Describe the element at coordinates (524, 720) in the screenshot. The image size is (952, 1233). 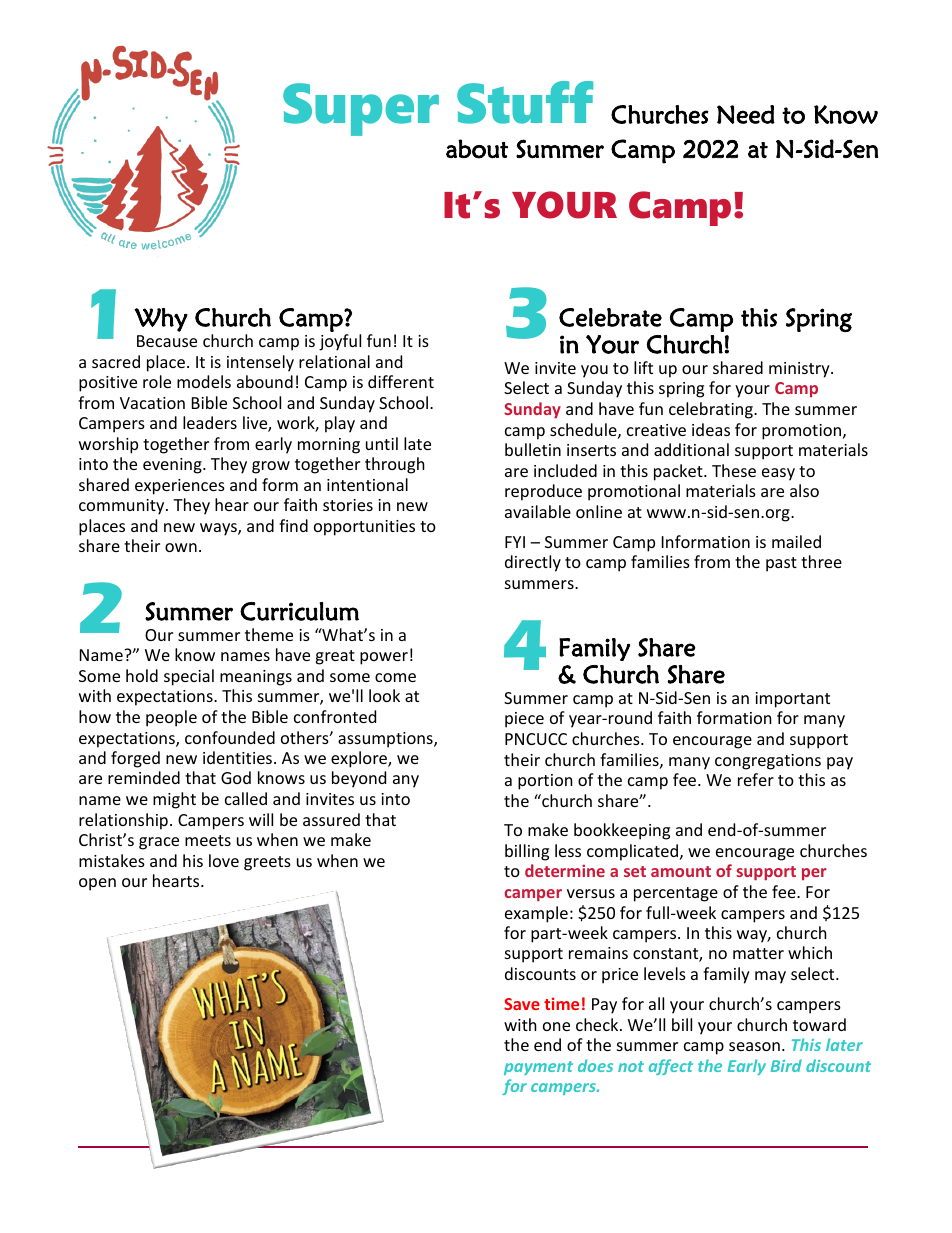
I see `piece` at that location.
